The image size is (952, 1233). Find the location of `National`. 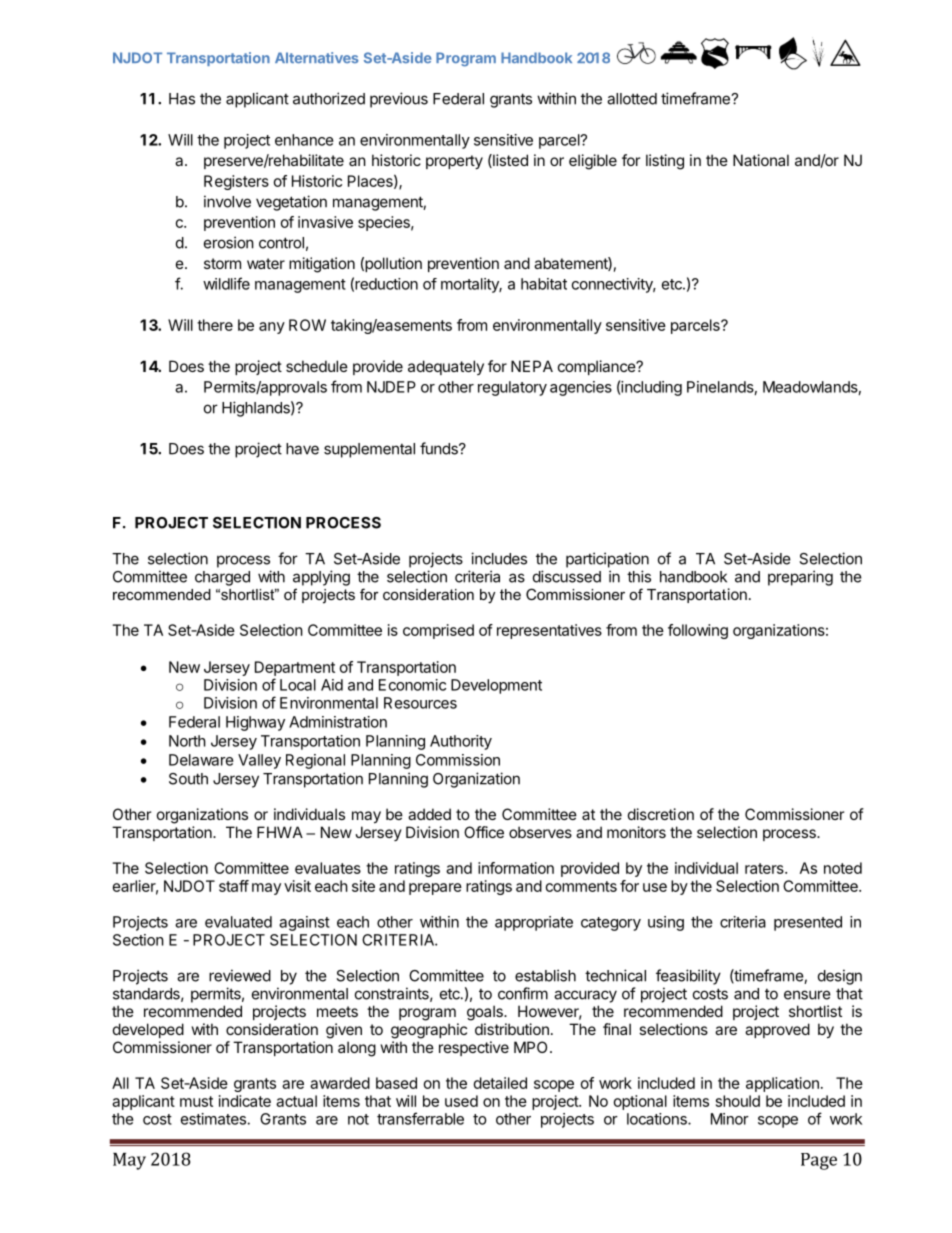

National is located at coordinates (761, 160).
